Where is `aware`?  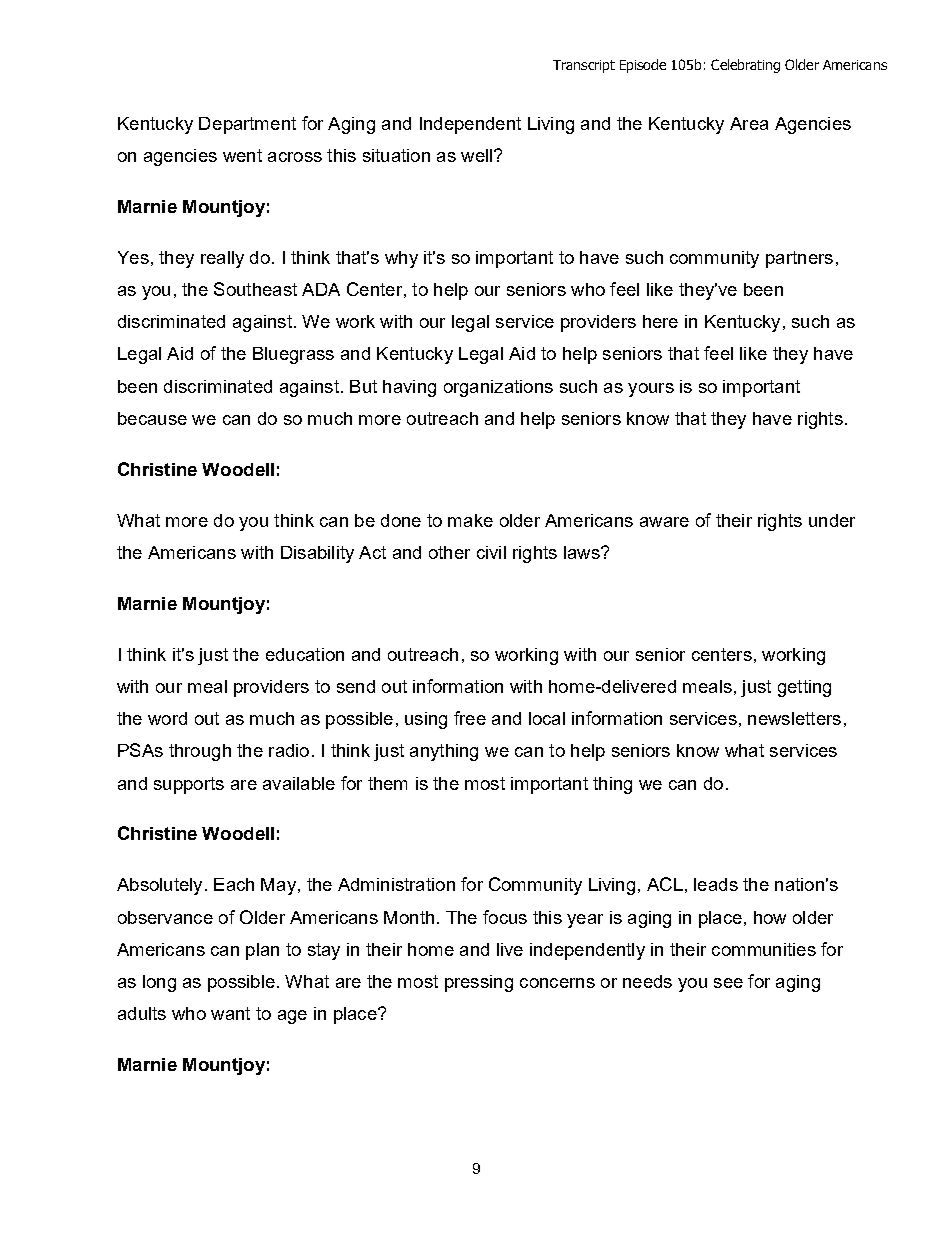 aware is located at coordinates (664, 522).
